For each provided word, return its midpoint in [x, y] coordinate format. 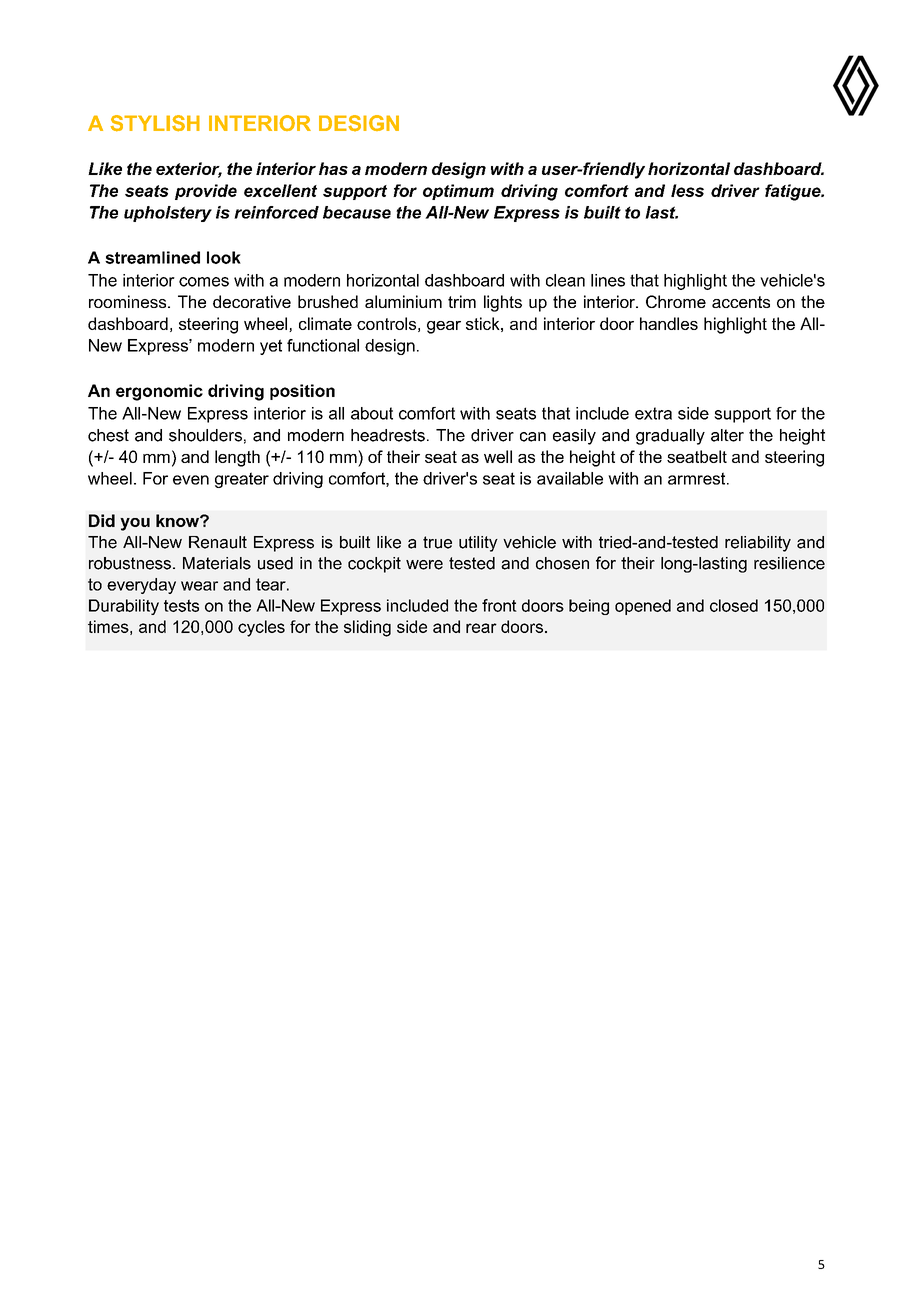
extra [653, 413]
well [498, 456]
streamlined [152, 257]
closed [734, 605]
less [687, 190]
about [372, 413]
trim [462, 301]
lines [608, 280]
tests [181, 605]
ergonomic [159, 392]
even [191, 480]
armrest [698, 478]
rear [481, 628]
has [333, 168]
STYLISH [155, 123]
